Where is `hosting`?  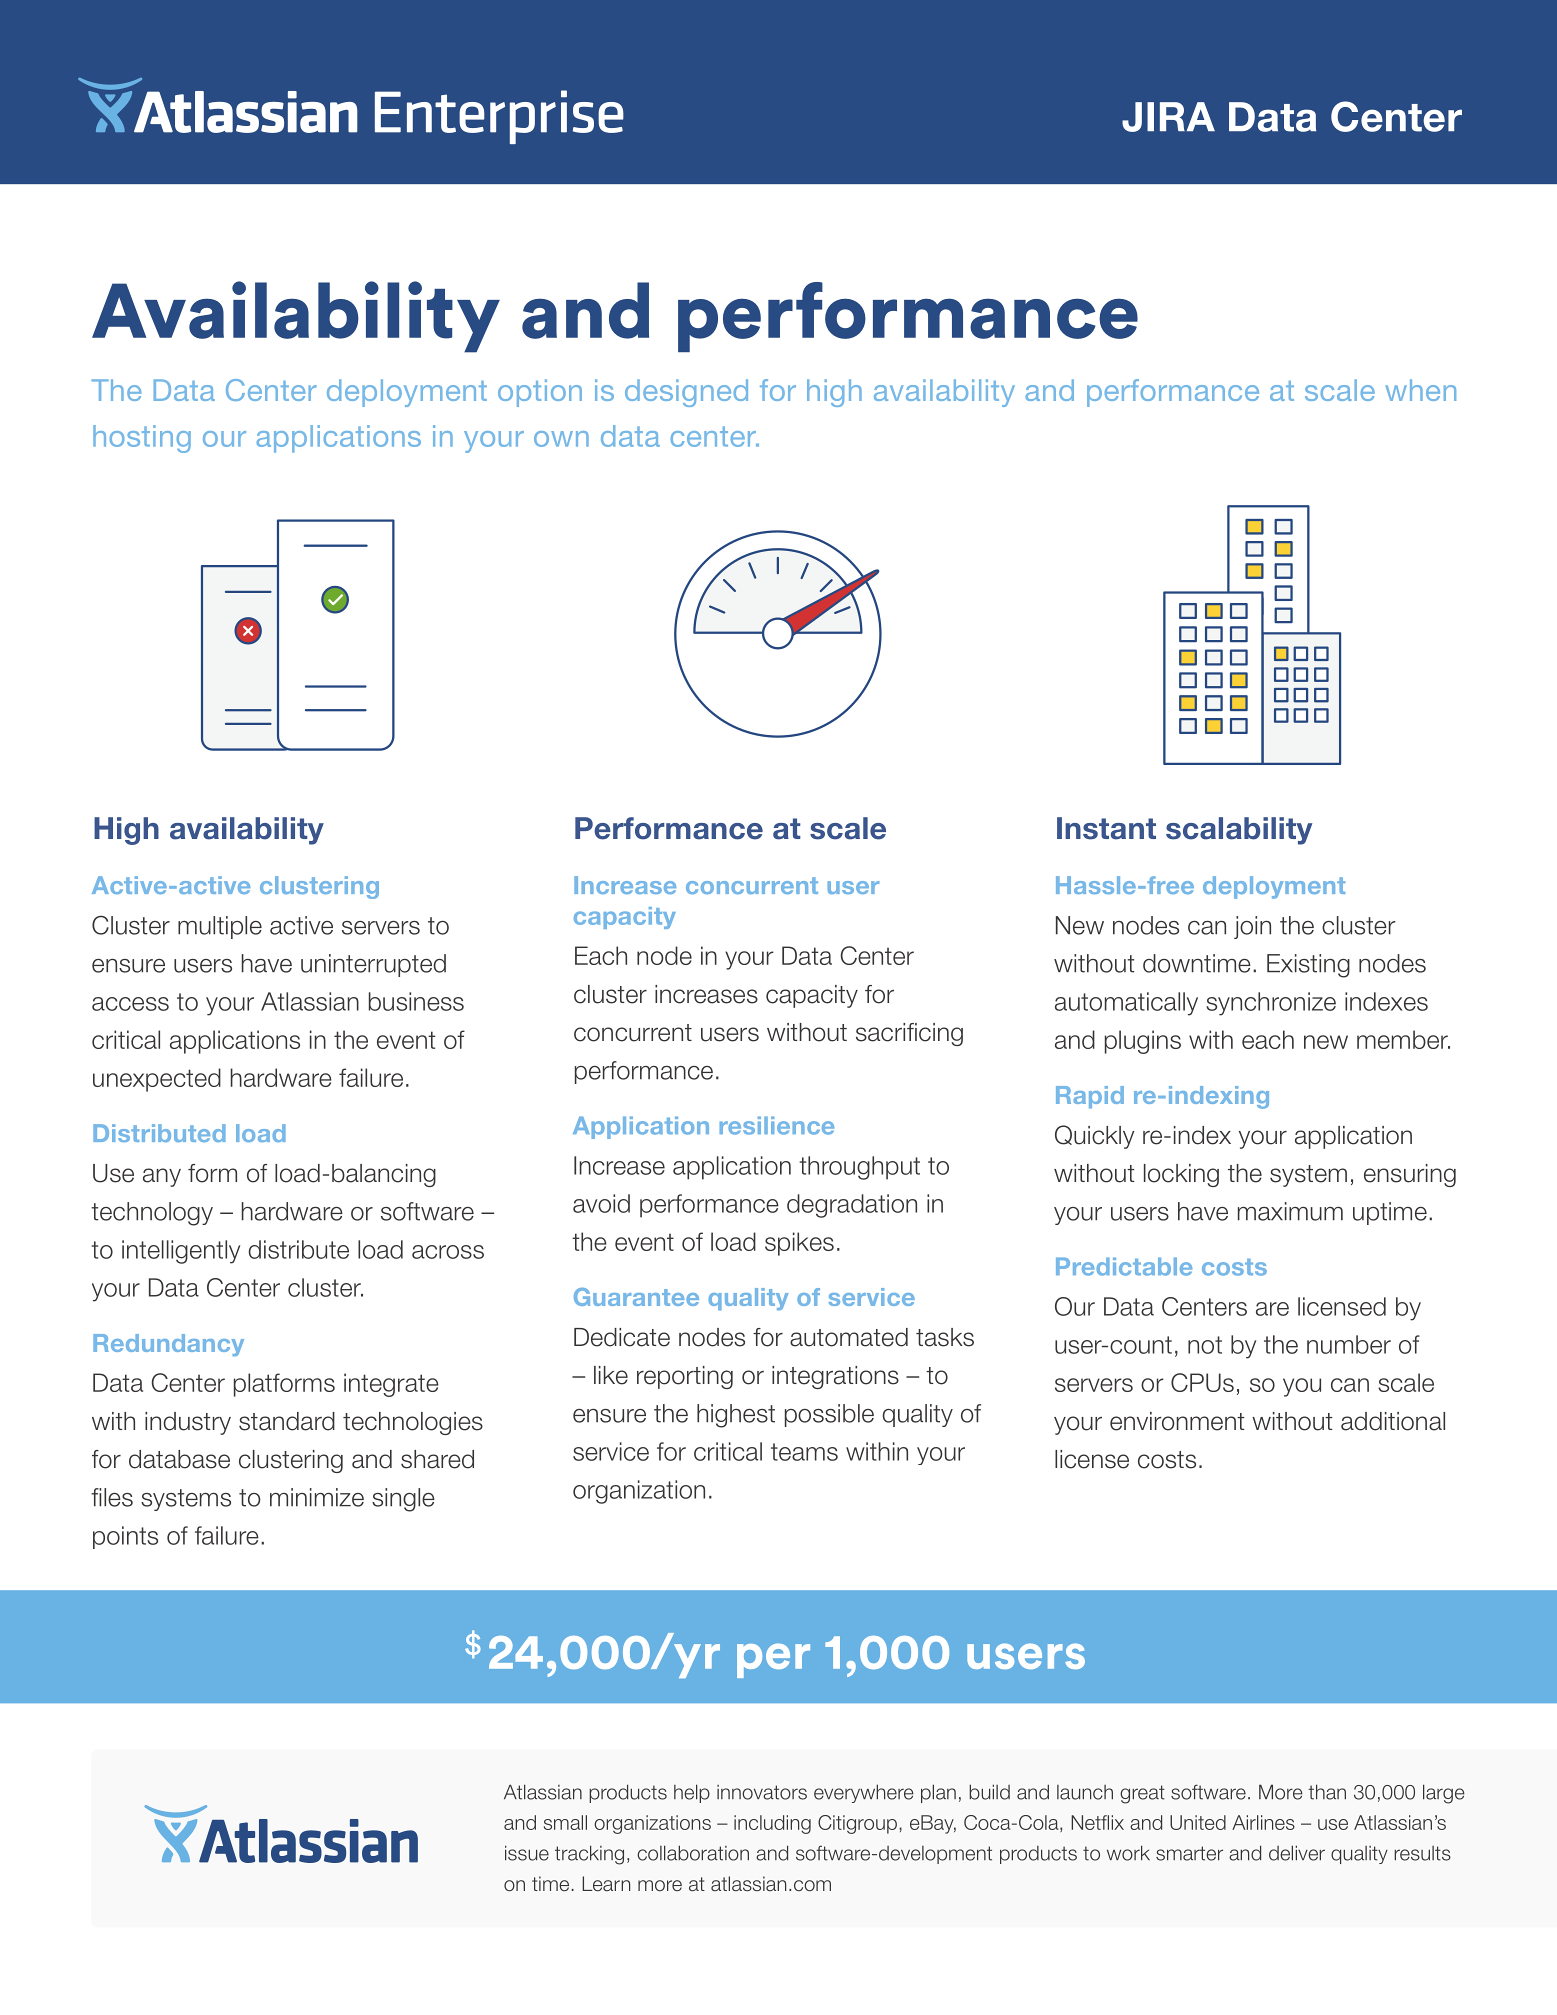
hosting is located at coordinates (142, 439).
